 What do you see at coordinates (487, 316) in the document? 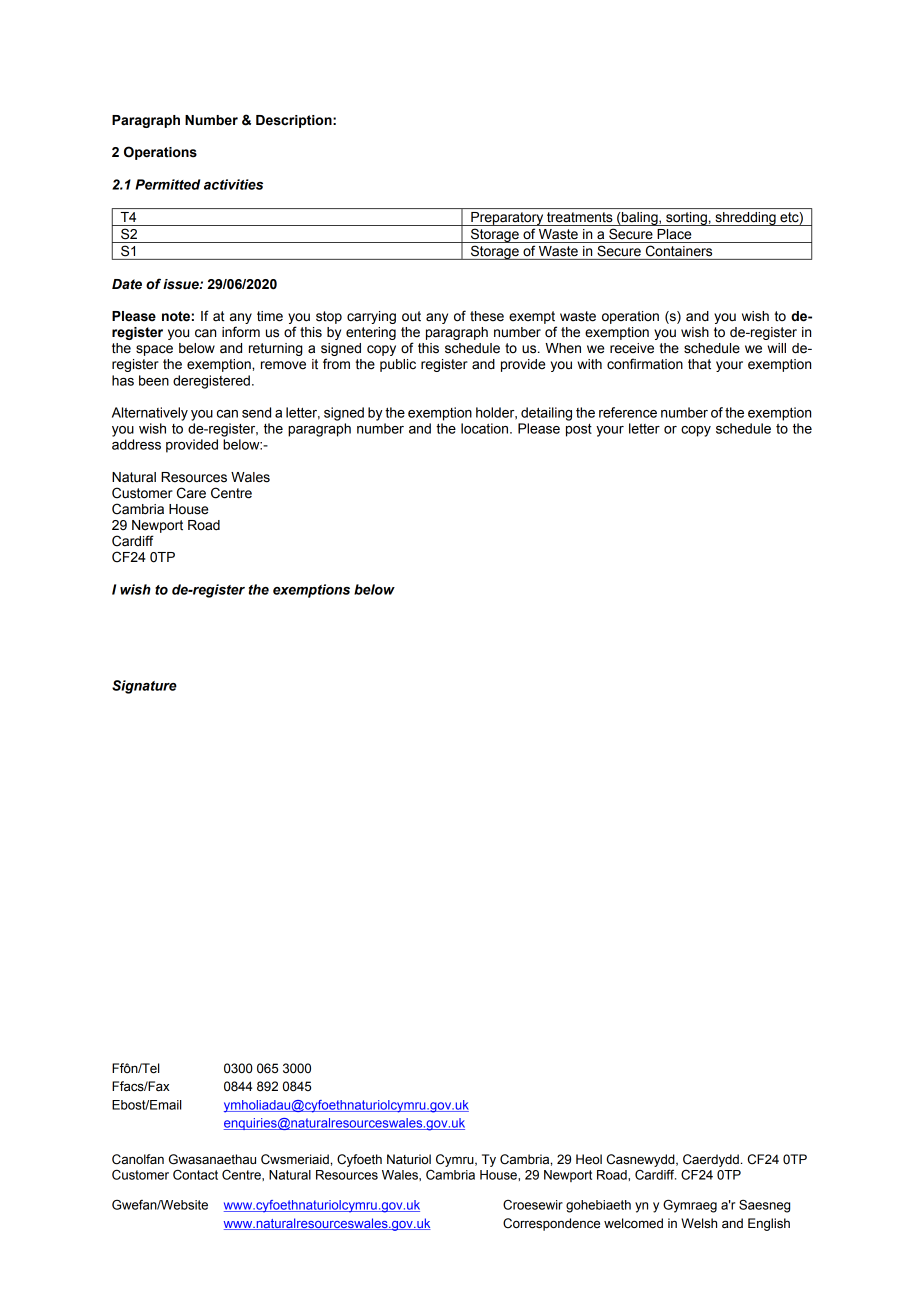
I see `these` at bounding box center [487, 316].
